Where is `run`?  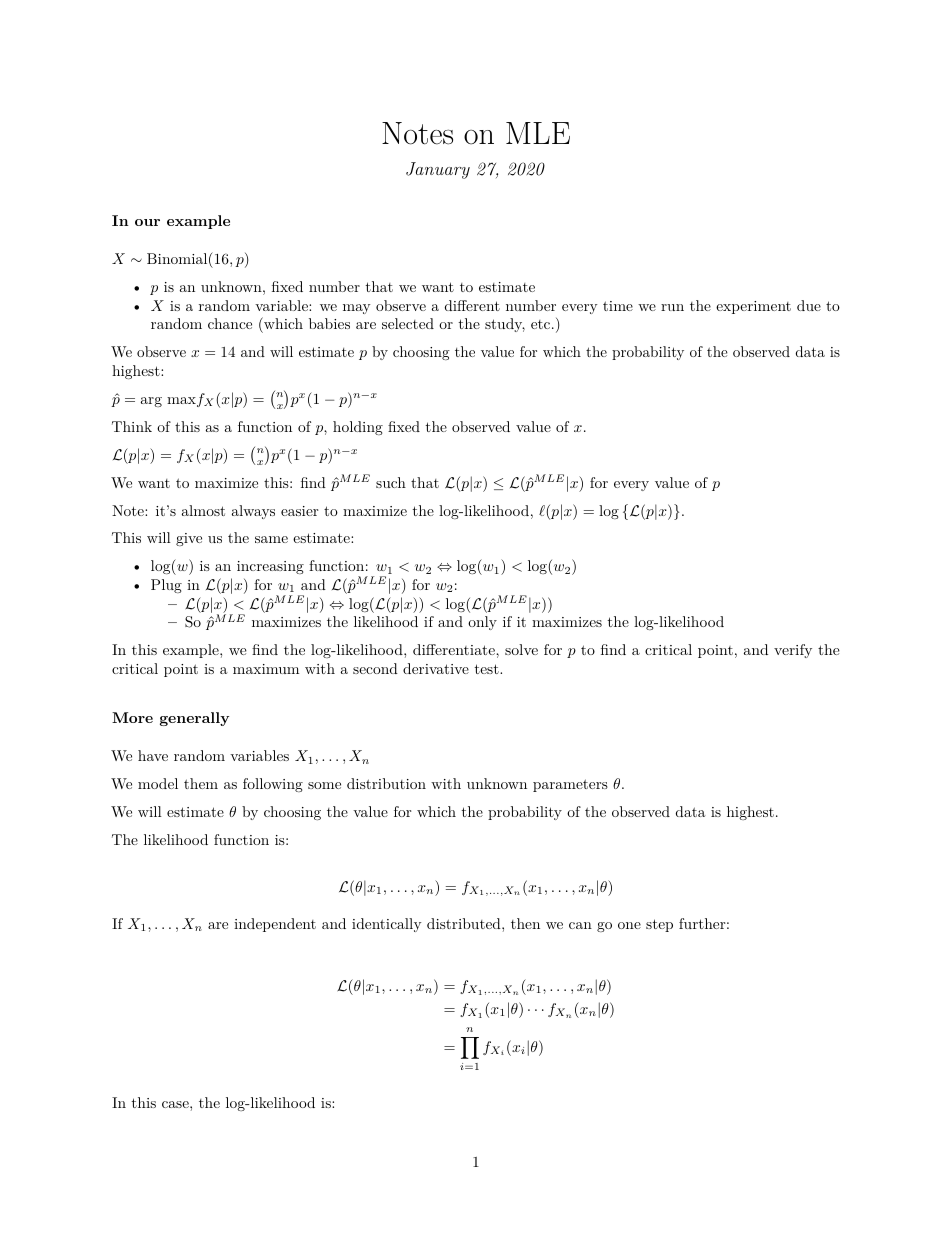
run is located at coordinates (672, 307).
